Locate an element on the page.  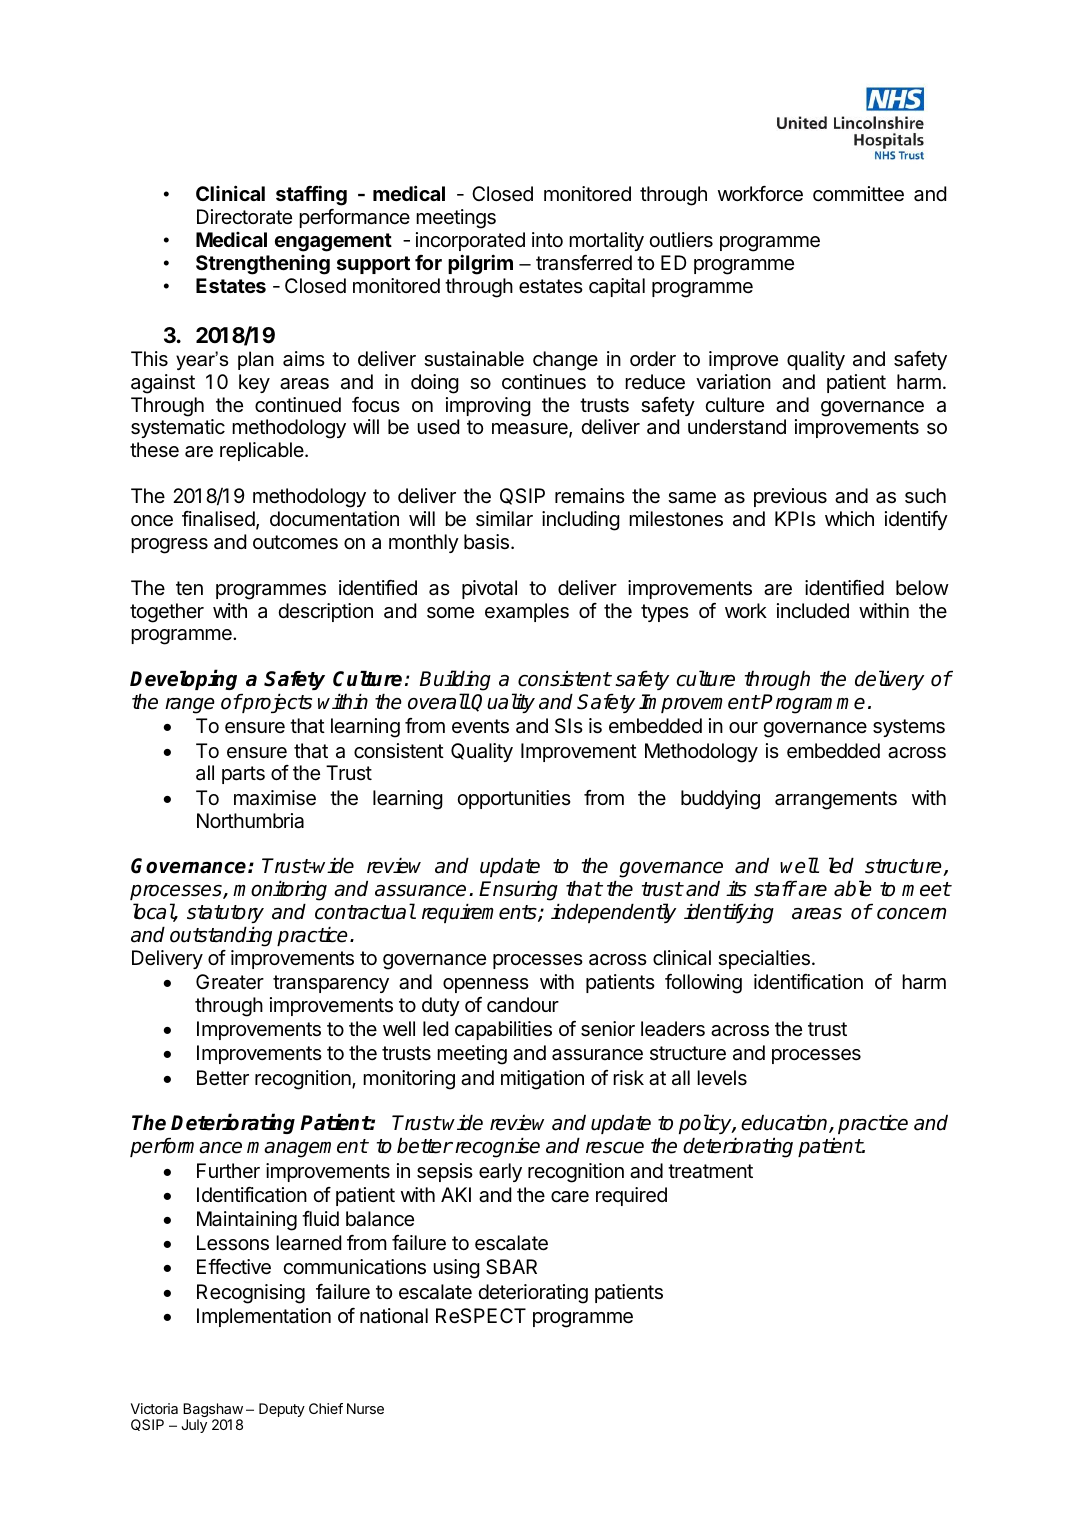
specialties is located at coordinates (764, 959).
